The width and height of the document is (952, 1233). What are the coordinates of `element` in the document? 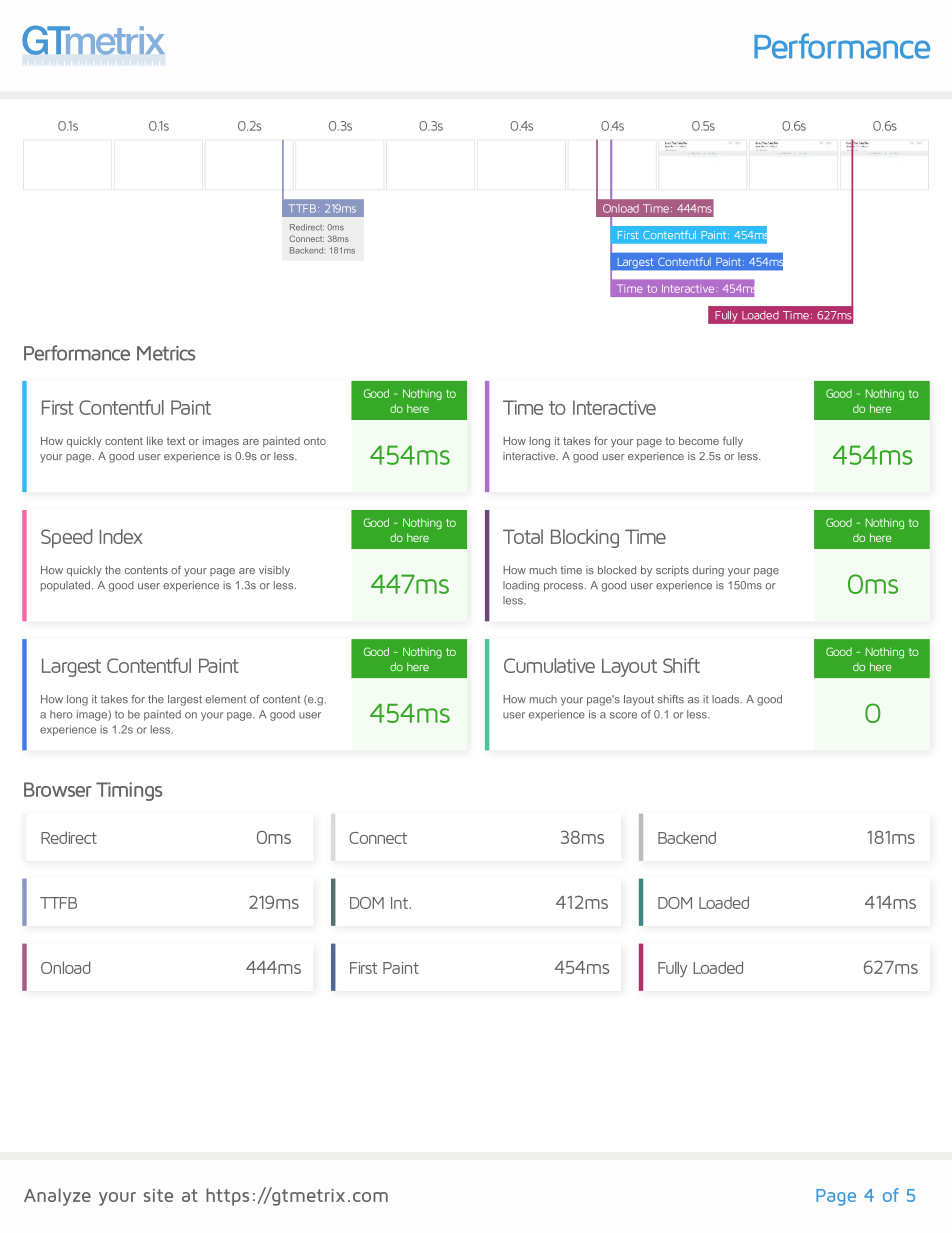 It's located at (226, 699).
